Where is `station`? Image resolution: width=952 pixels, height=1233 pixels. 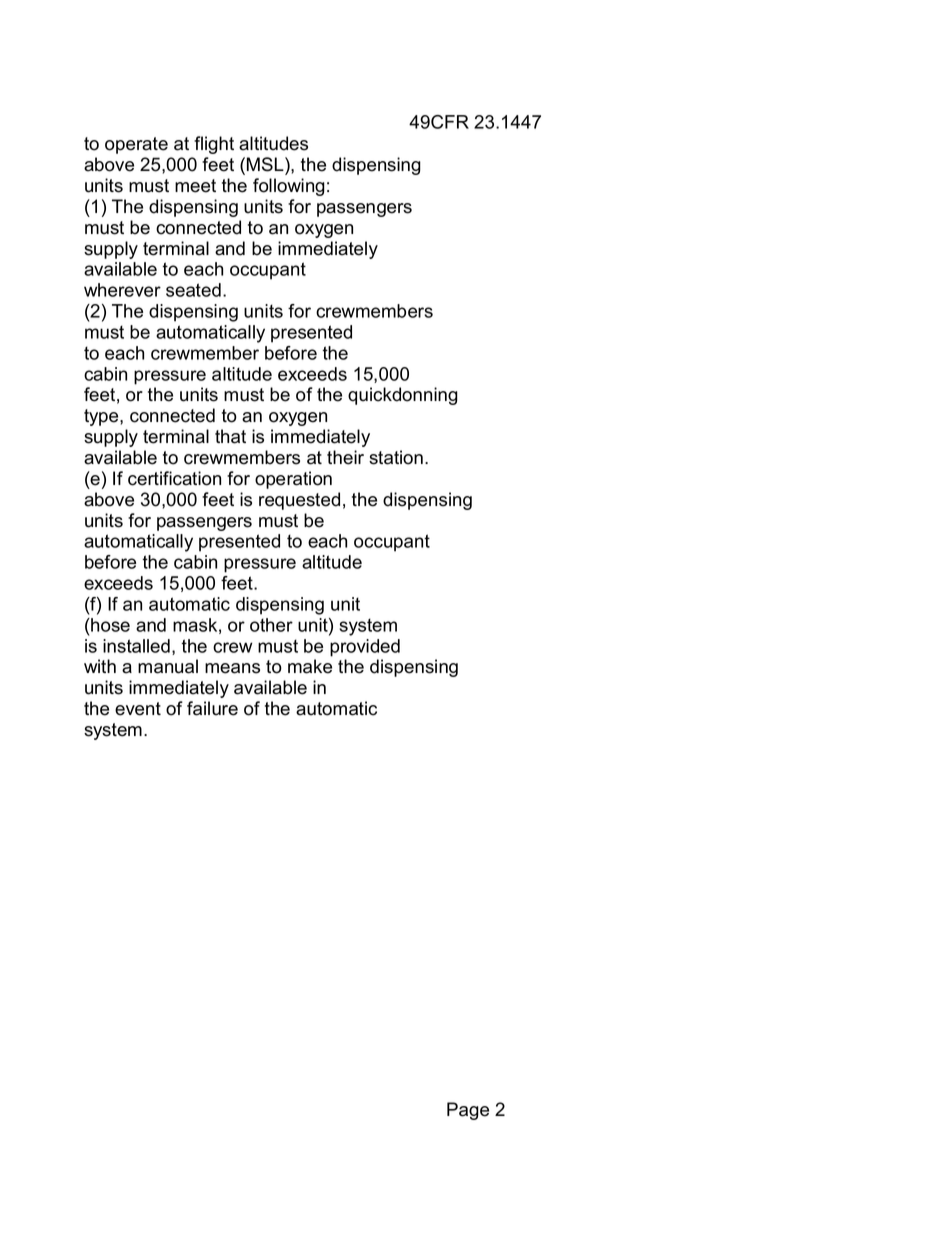 station is located at coordinates (396, 457).
